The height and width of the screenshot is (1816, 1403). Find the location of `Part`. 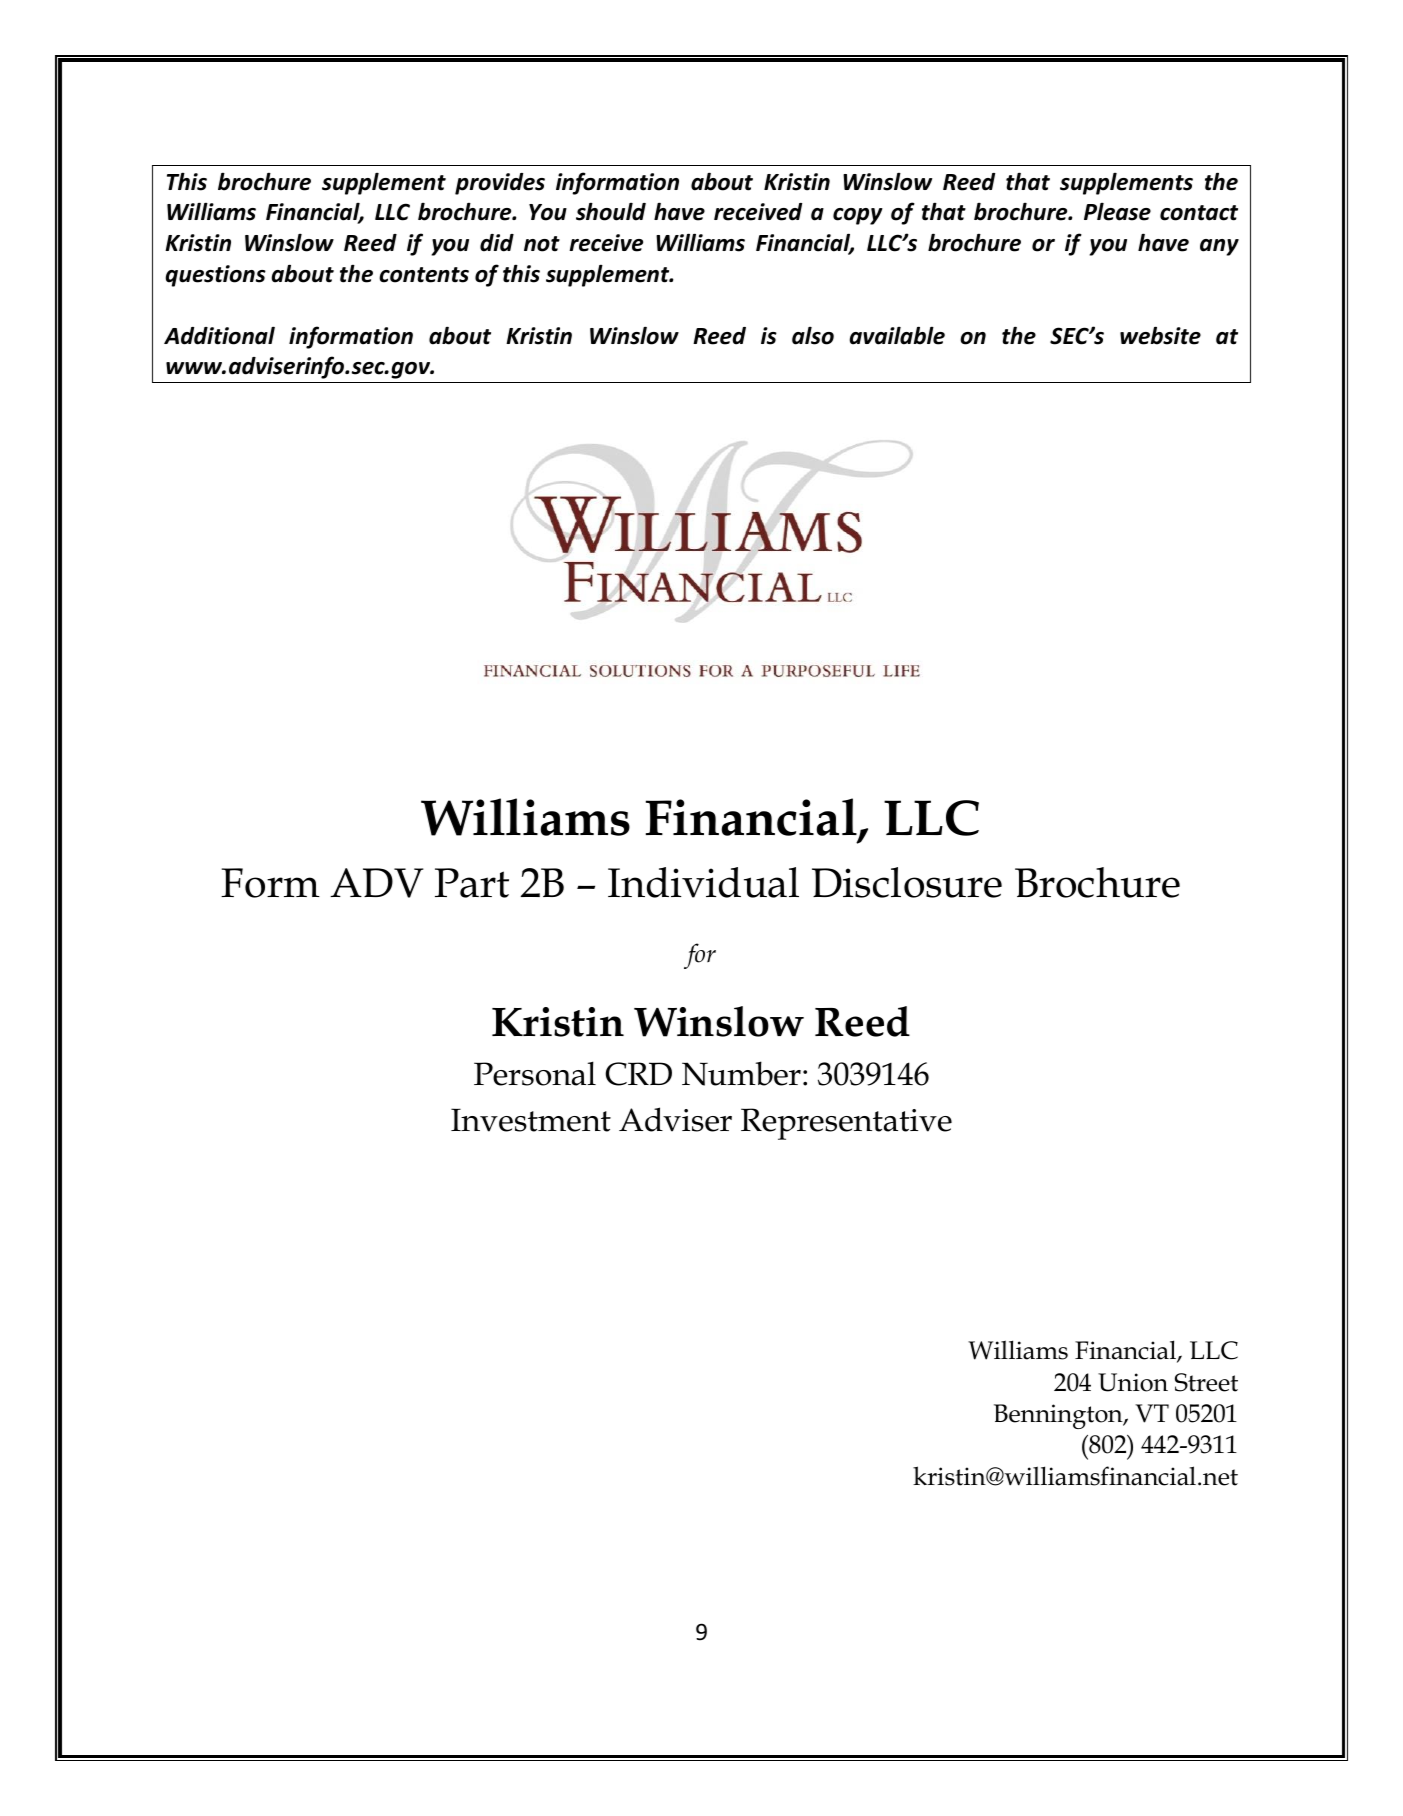

Part is located at coordinates (472, 883).
